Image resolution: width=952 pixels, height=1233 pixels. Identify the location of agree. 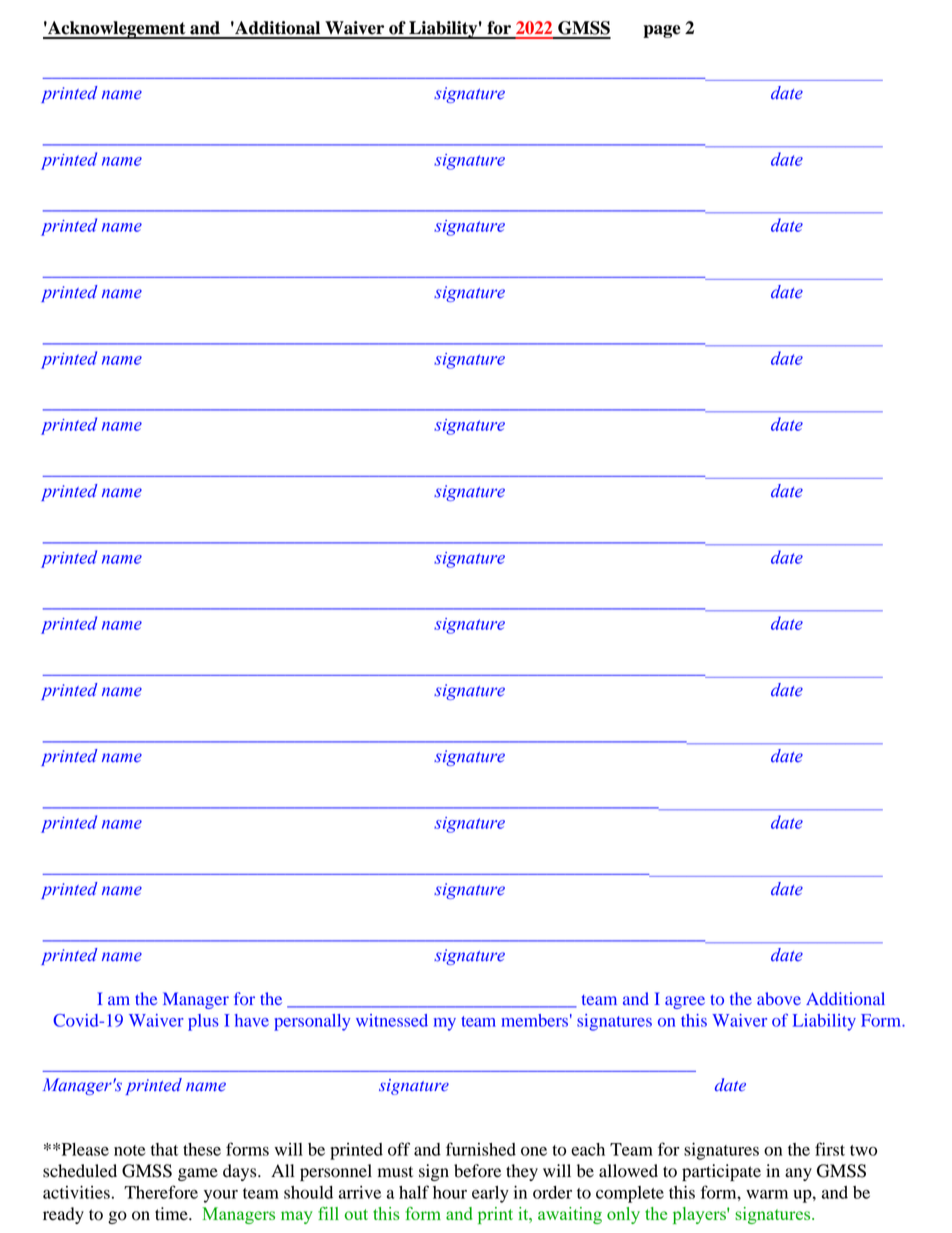
(685, 1002).
